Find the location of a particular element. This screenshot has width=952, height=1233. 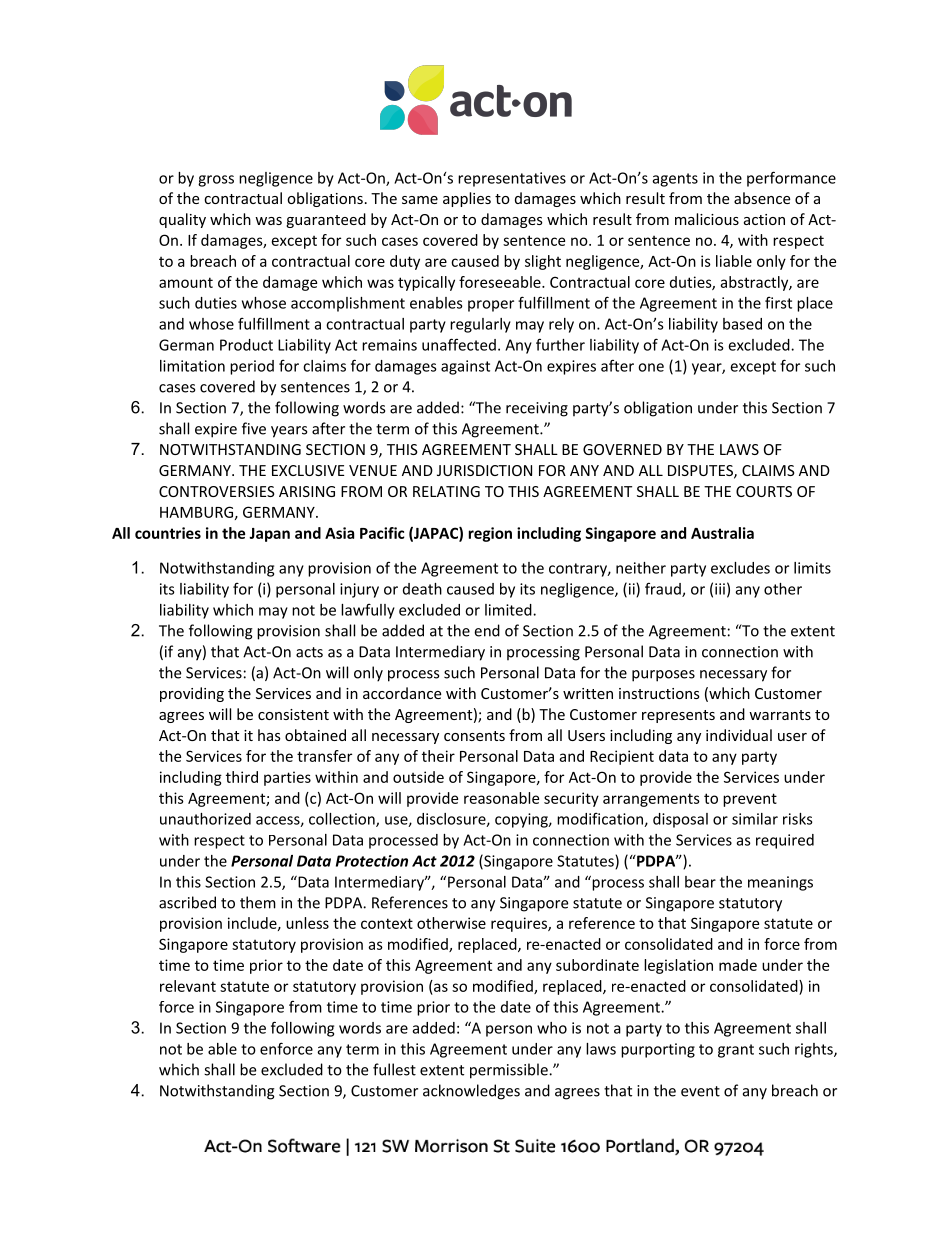

similar is located at coordinates (755, 819).
